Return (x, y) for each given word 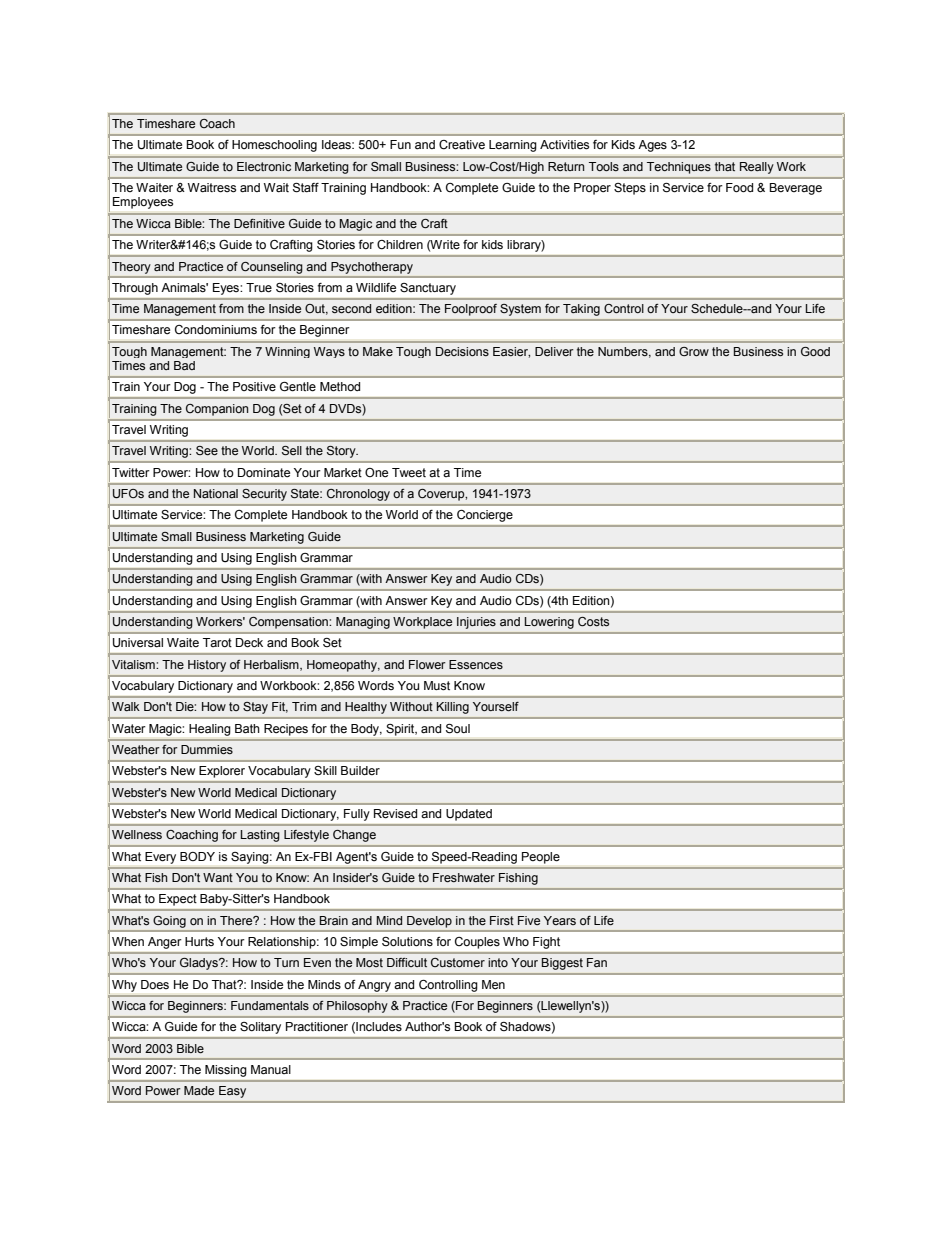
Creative (462, 145)
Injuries (476, 623)
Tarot (217, 642)
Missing (225, 1071)
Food (739, 187)
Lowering (549, 623)
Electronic (264, 166)
